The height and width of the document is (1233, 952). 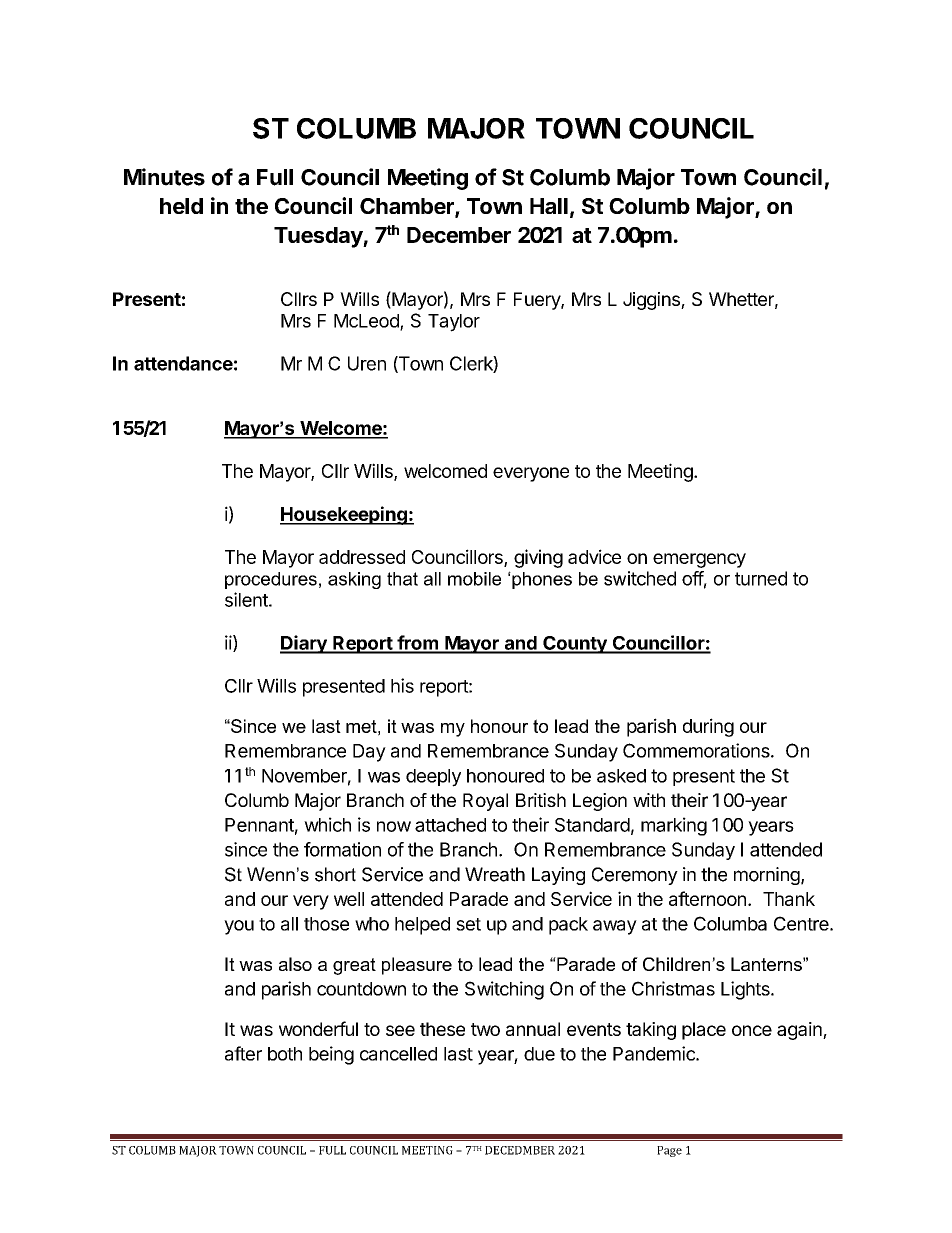 I want to click on turned, so click(x=761, y=578).
